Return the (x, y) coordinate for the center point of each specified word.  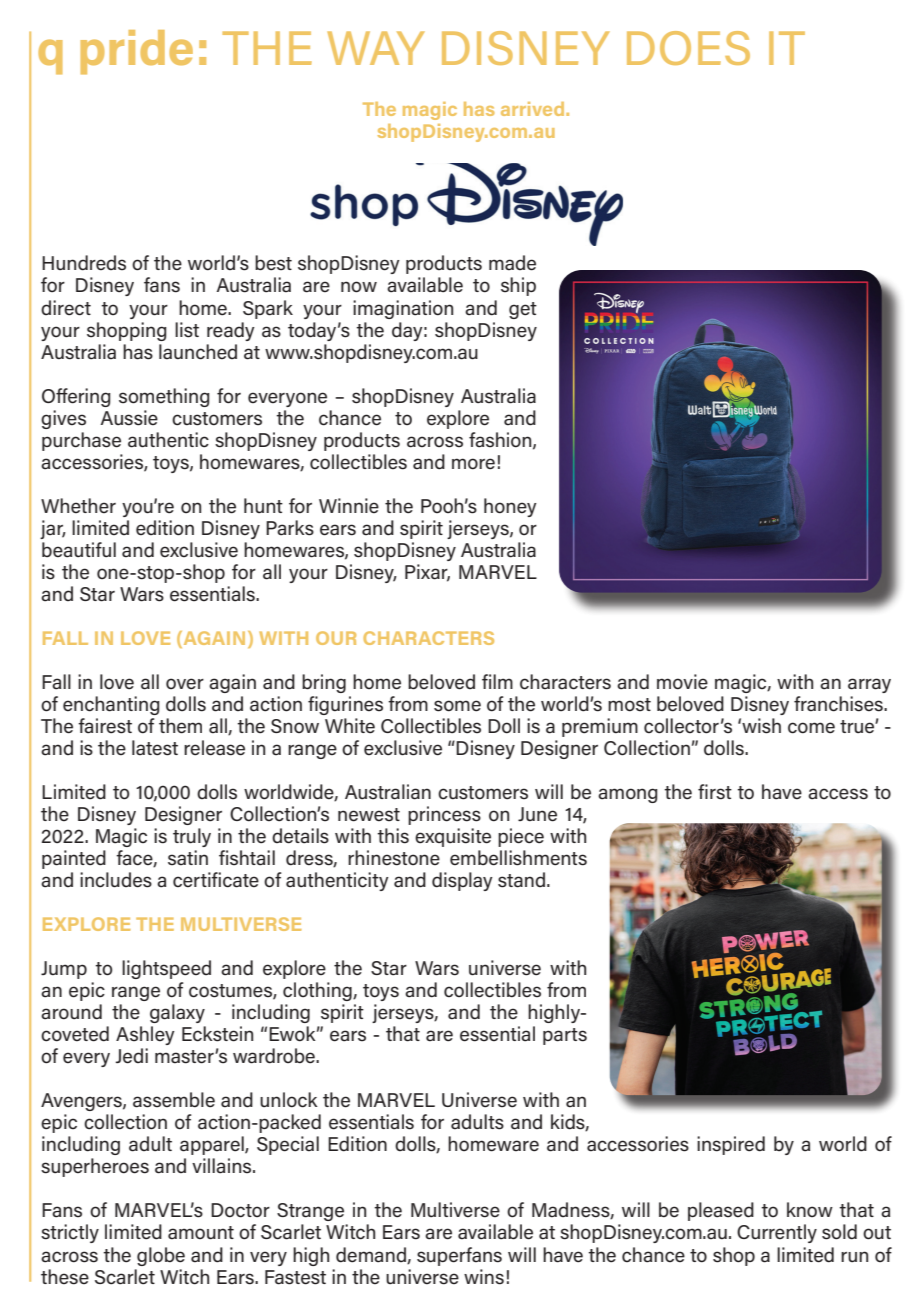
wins (484, 1277)
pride (136, 52)
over (185, 684)
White (350, 726)
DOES (688, 48)
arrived (534, 109)
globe (161, 1256)
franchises (839, 704)
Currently (777, 1233)
